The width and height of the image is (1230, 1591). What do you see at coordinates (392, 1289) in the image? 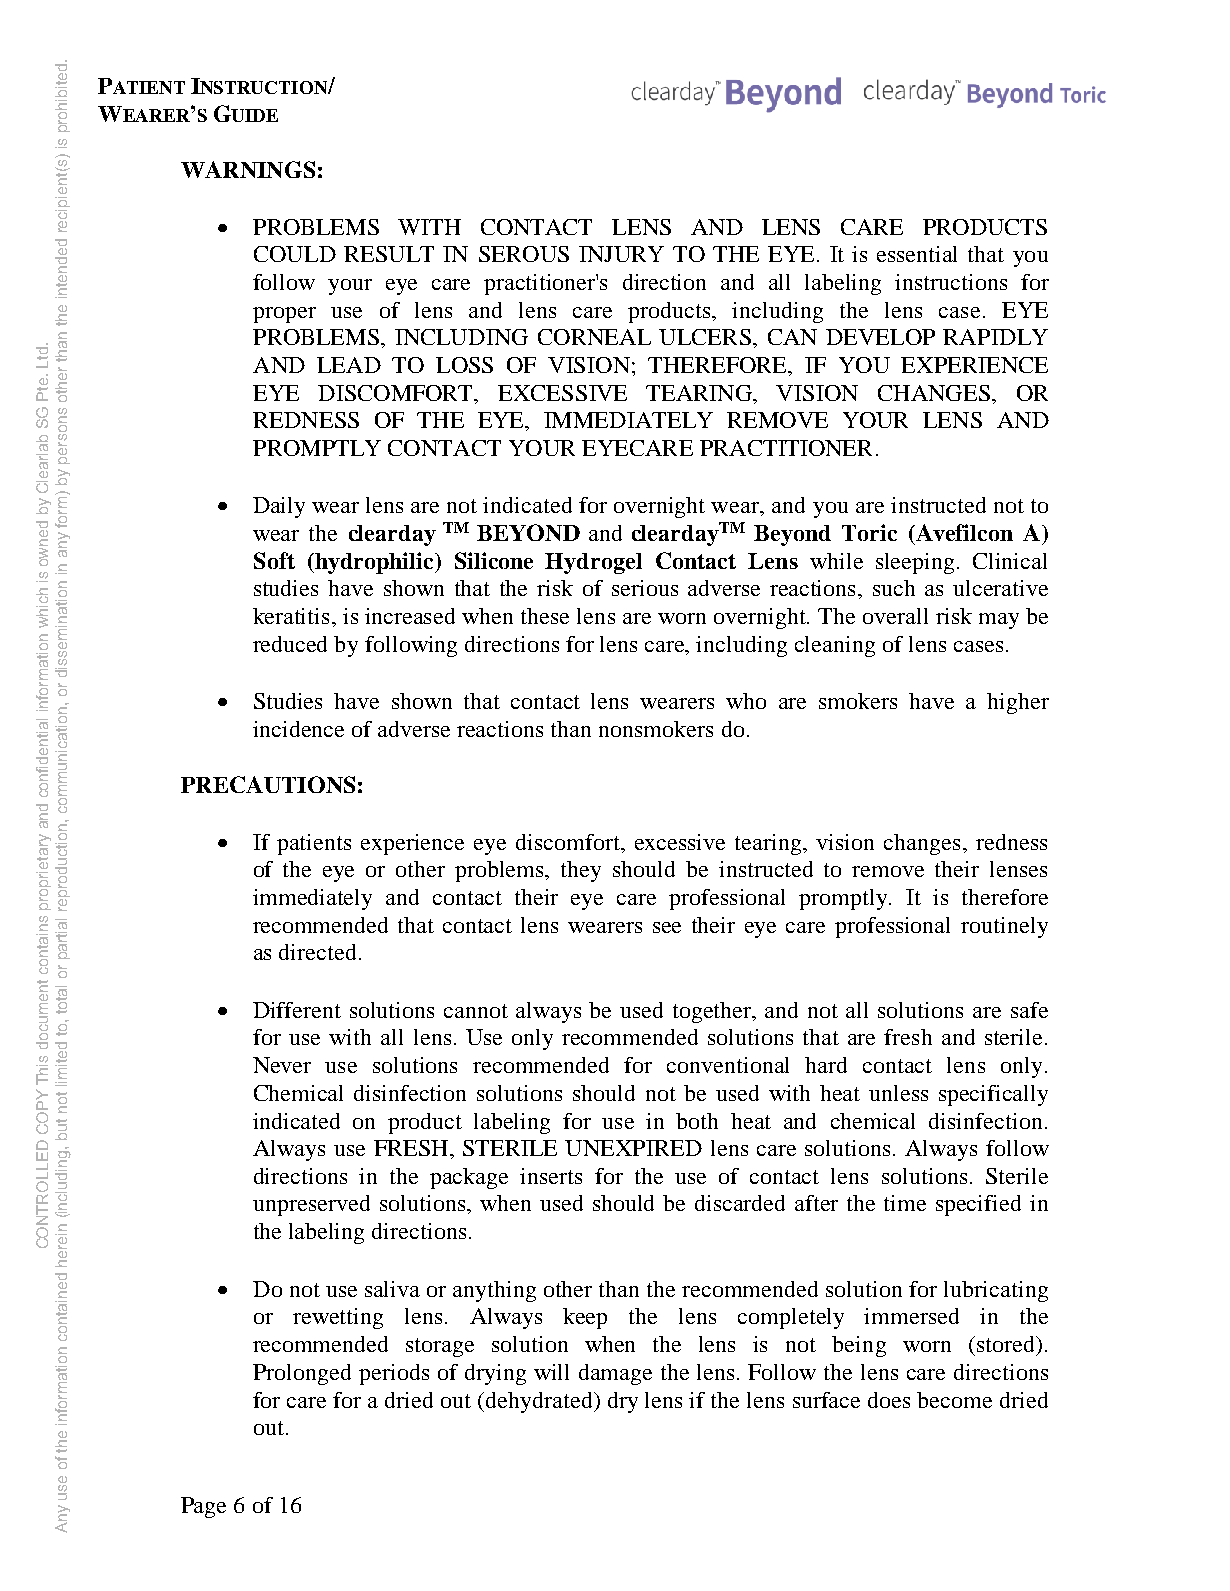
I see `saliva` at bounding box center [392, 1289].
